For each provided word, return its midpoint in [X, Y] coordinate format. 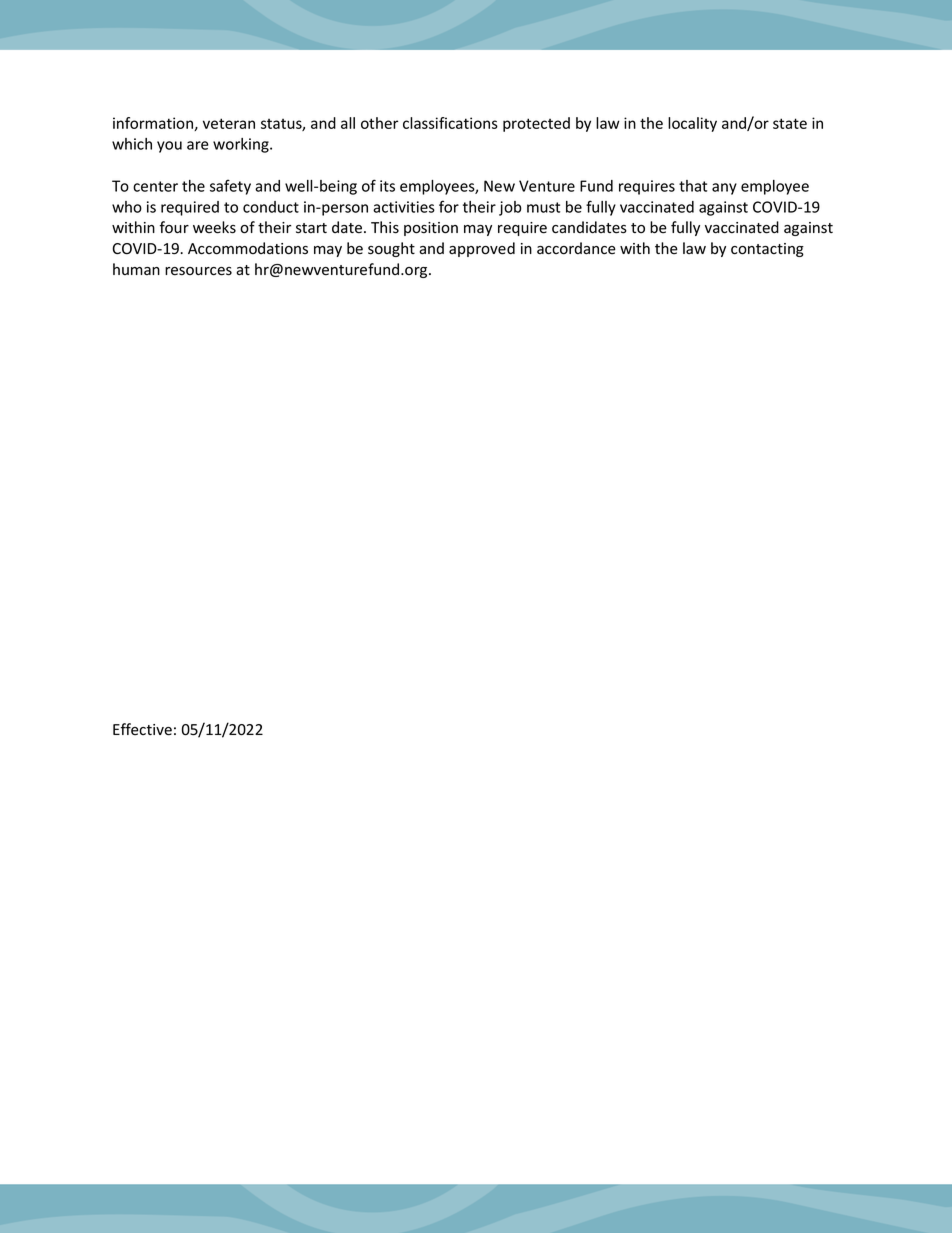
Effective [142, 729]
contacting [767, 250]
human [136, 269]
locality [692, 124]
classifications [450, 123]
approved [482, 249]
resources [198, 271]
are [198, 145]
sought [391, 249]
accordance [576, 248]
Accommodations [248, 248]
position [431, 229]
